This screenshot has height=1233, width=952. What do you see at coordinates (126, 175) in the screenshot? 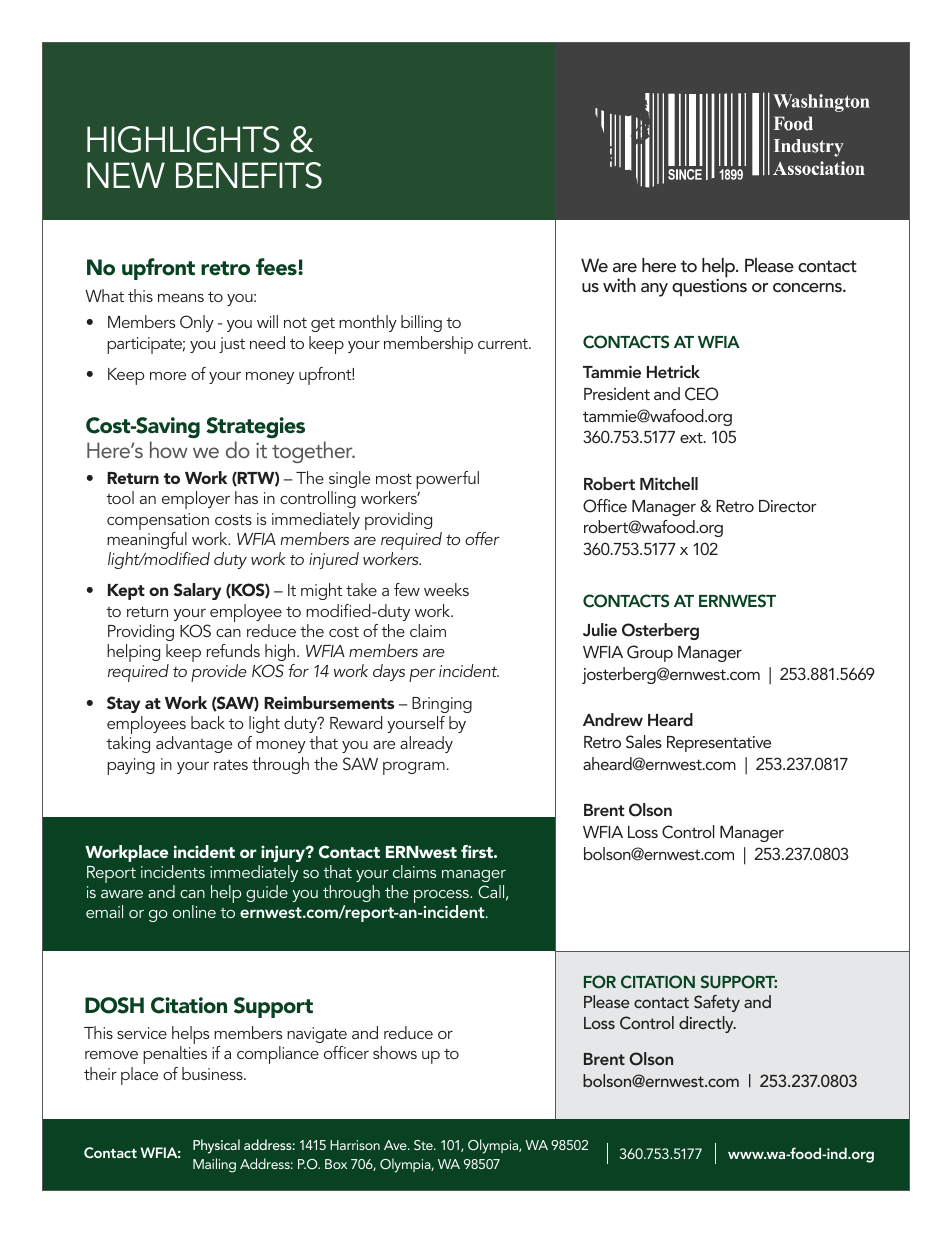
I see `NEW` at bounding box center [126, 175].
